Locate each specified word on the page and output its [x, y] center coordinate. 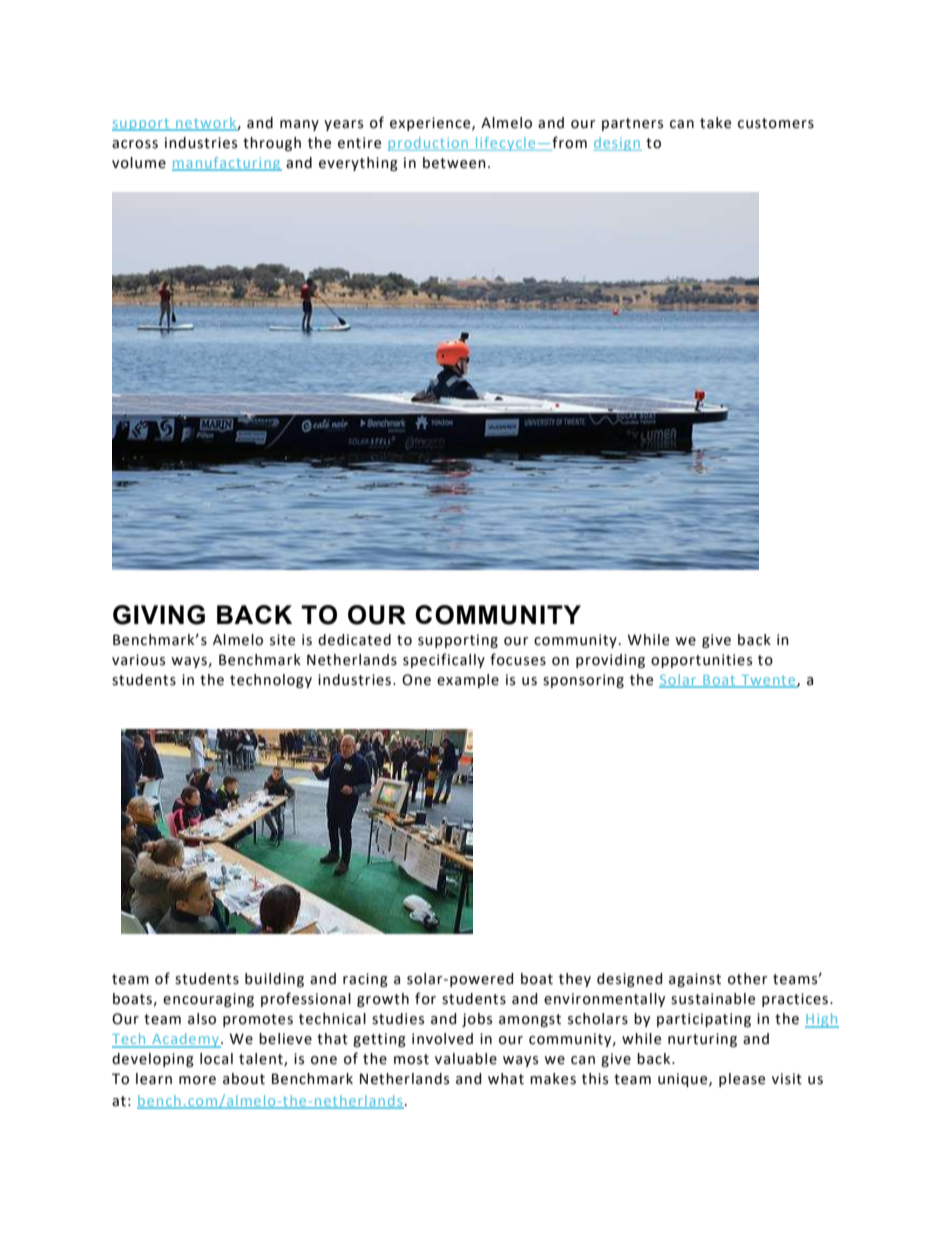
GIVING [159, 615]
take [715, 123]
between [454, 163]
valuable [466, 1059]
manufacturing [227, 164]
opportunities [701, 661]
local [216, 1059]
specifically [444, 660]
